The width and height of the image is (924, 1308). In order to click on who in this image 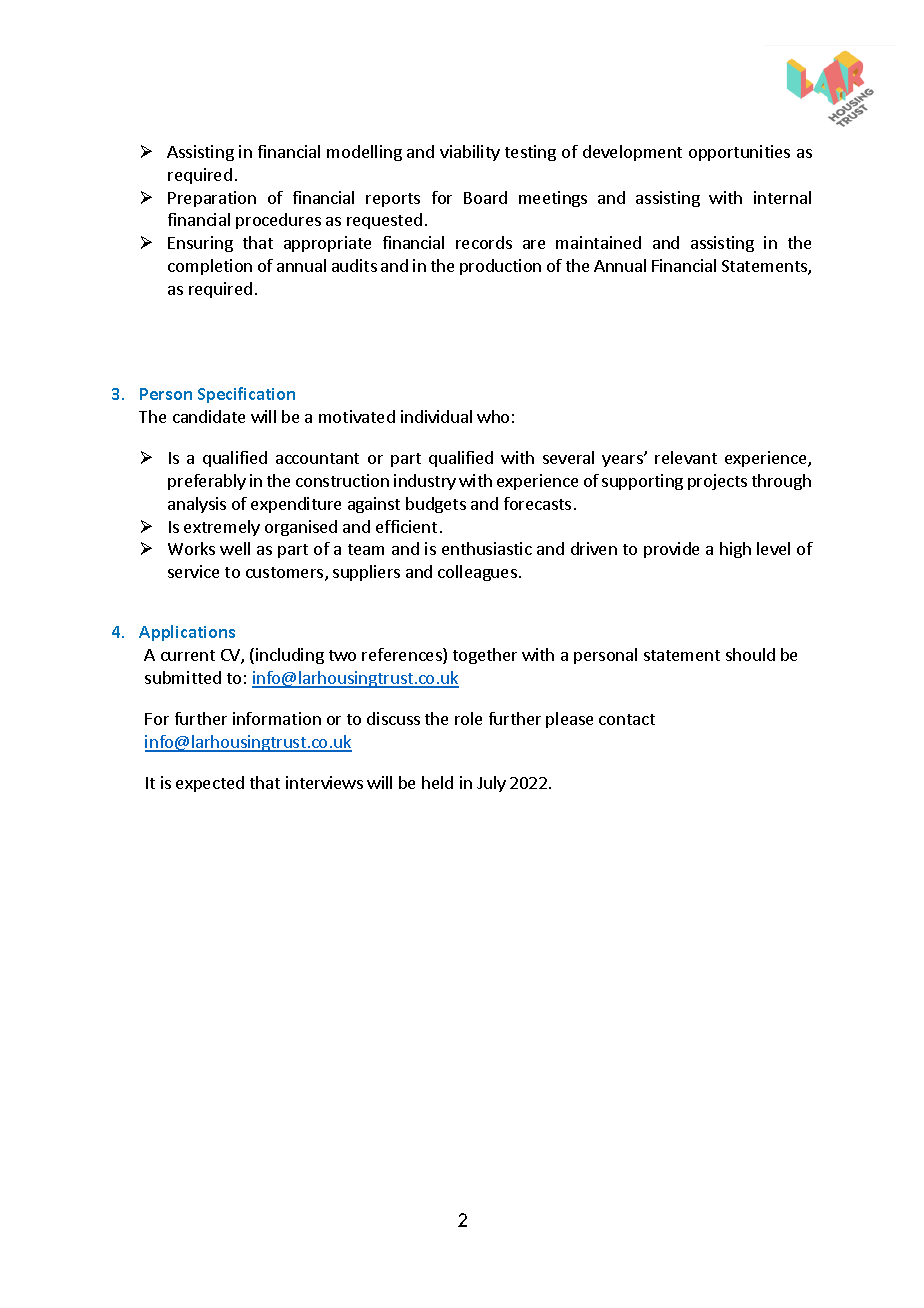, I will do `click(493, 416)`.
